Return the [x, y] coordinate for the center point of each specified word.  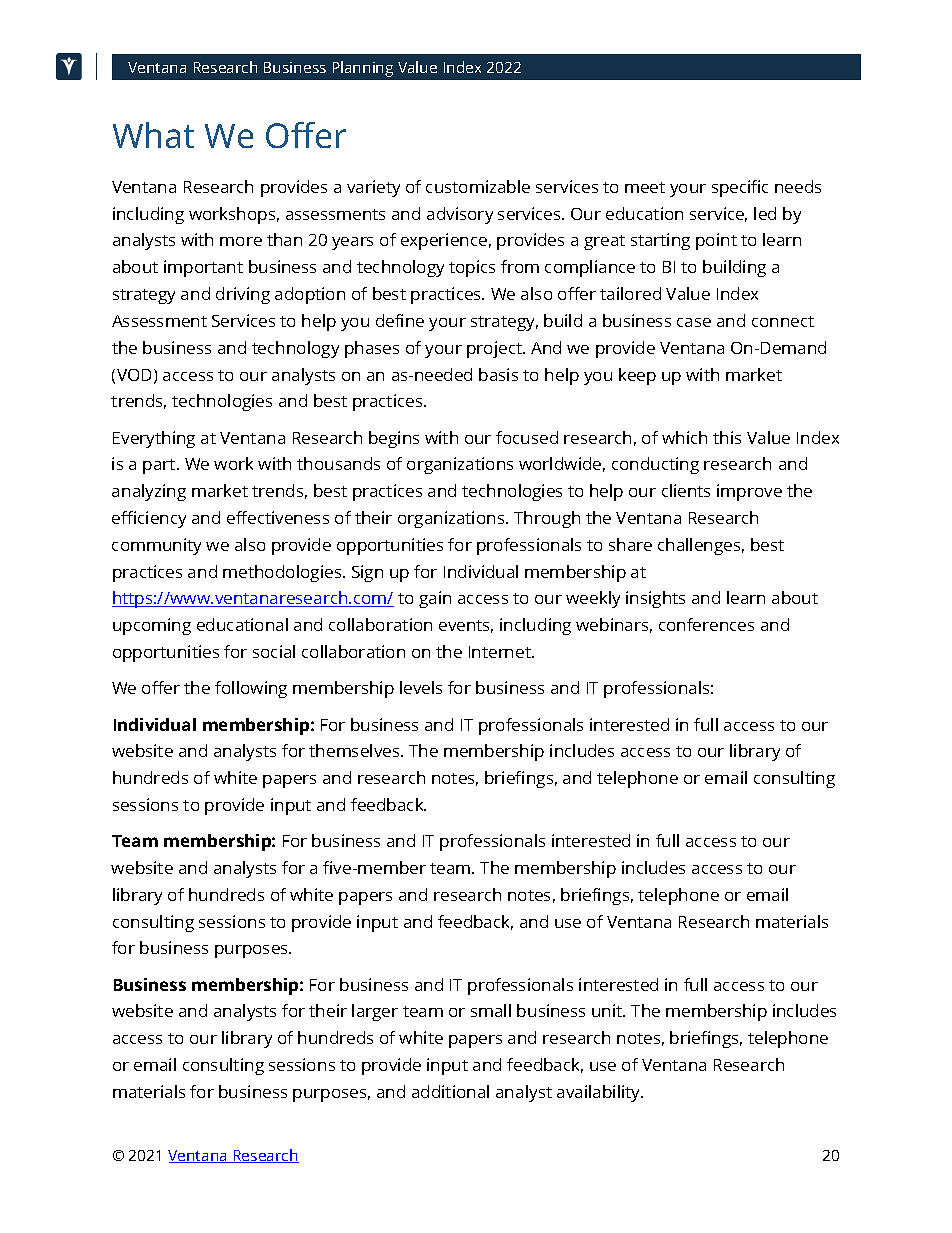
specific [740, 188]
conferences [706, 624]
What [153, 135]
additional [450, 1091]
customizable [478, 186]
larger [375, 1012]
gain [435, 599]
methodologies [283, 573]
